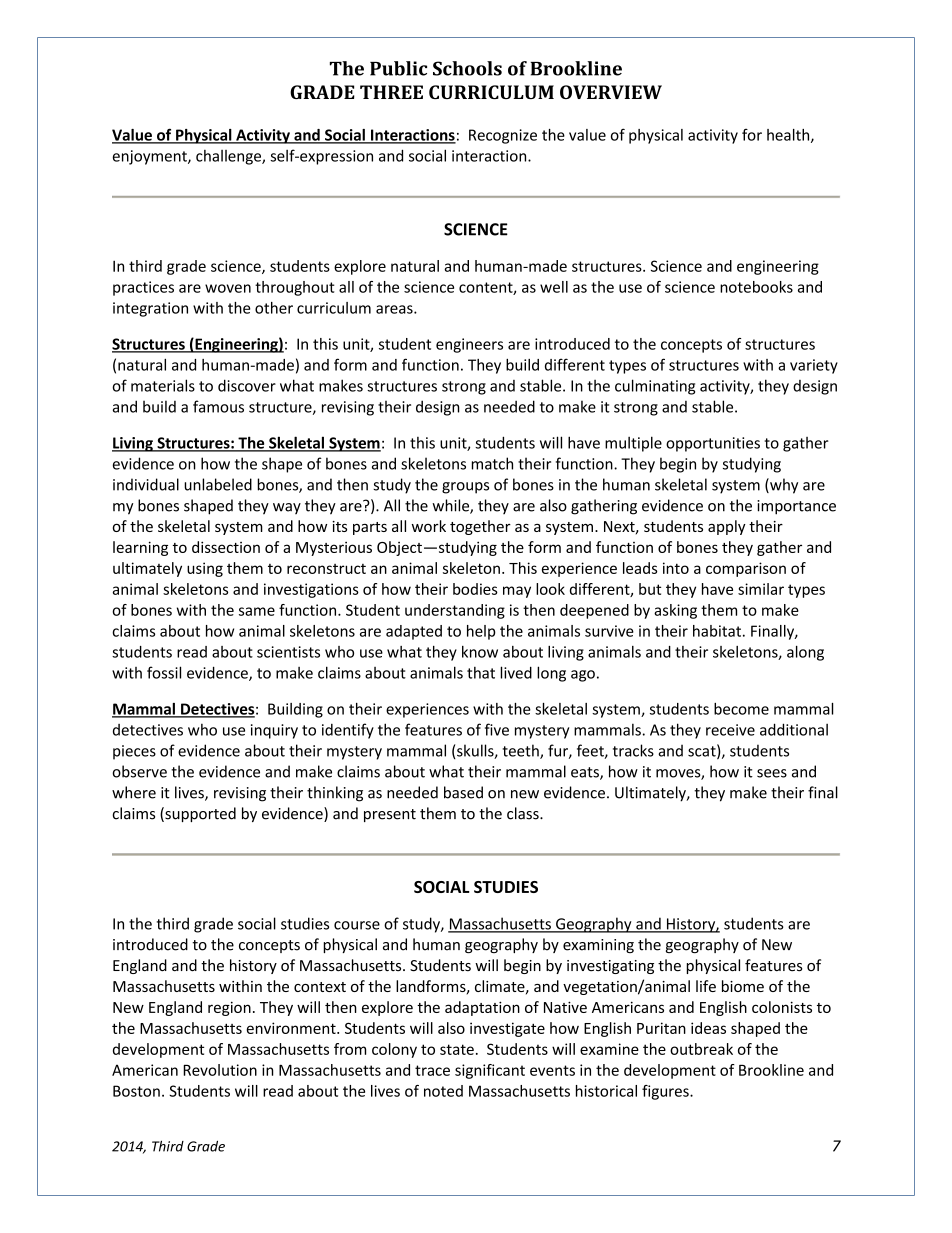 This page has width=952, height=1233. Describe the element at coordinates (288, 652) in the page. I see `scientists` at that location.
